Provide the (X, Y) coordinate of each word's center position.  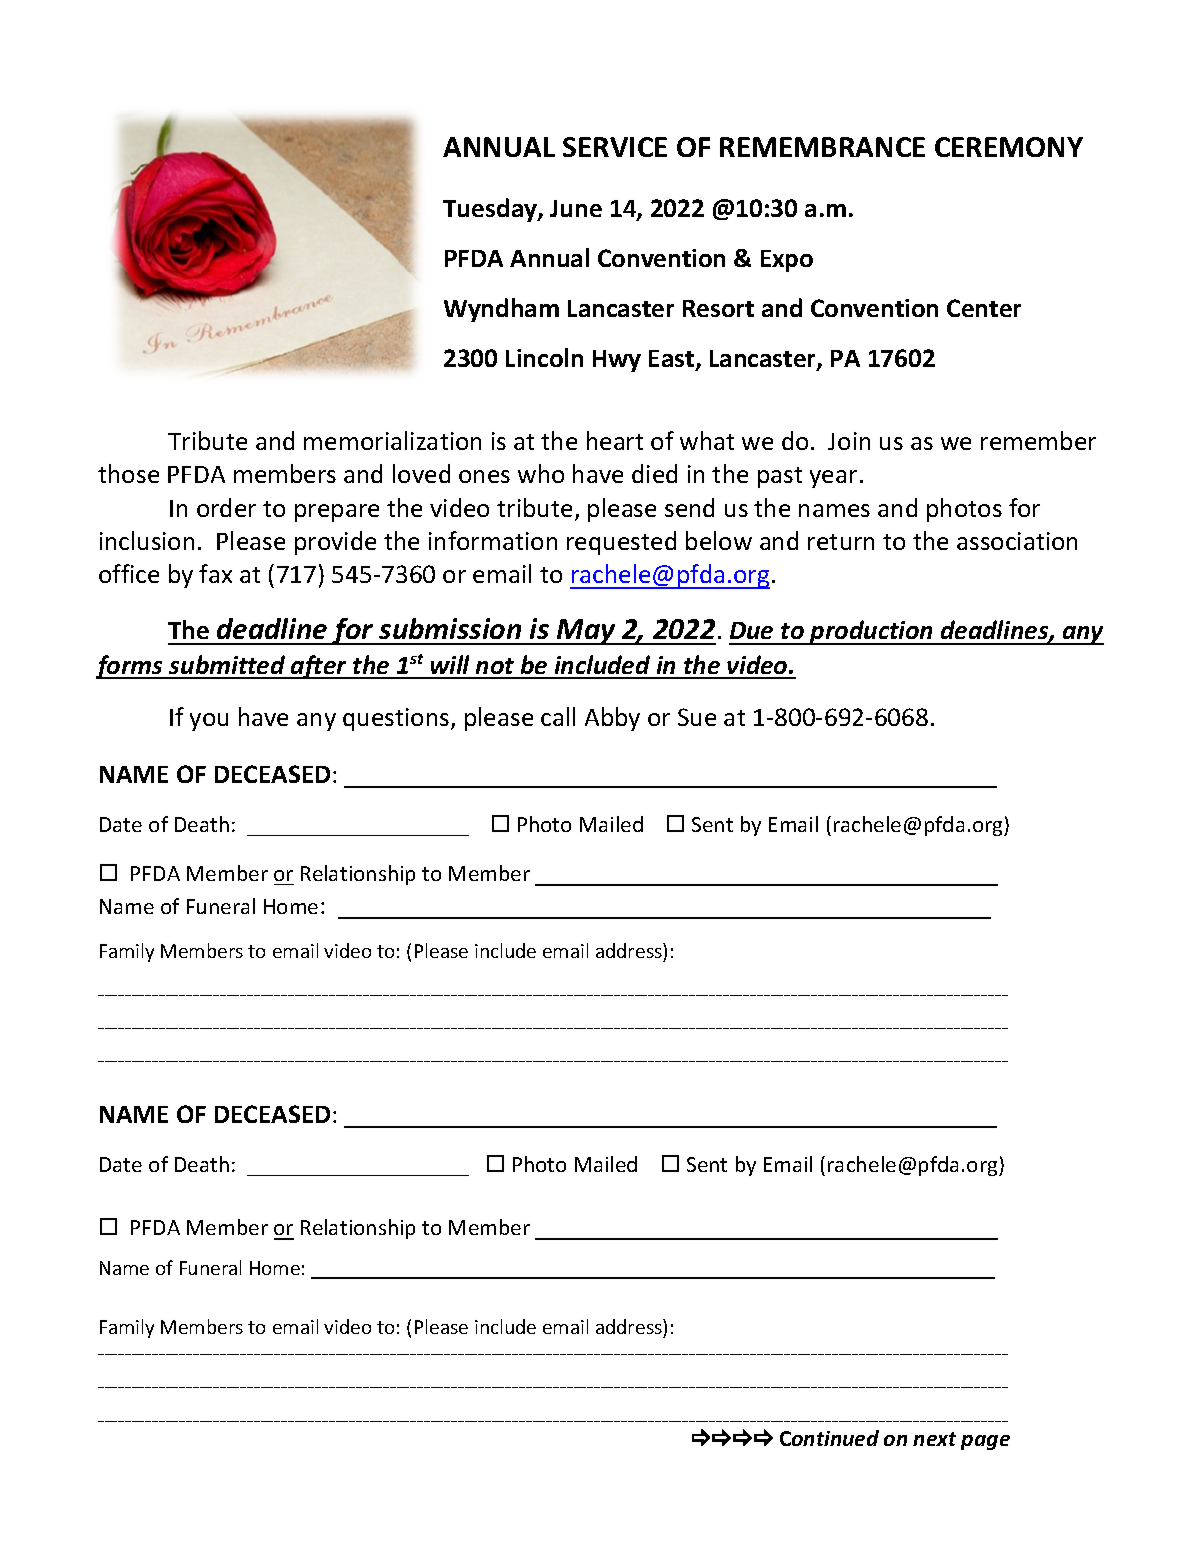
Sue (697, 717)
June (576, 208)
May (586, 632)
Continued (829, 1438)
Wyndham (501, 310)
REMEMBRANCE (822, 147)
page (985, 1442)
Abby (612, 719)
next (934, 1439)
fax (215, 573)
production (872, 632)
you (209, 722)
